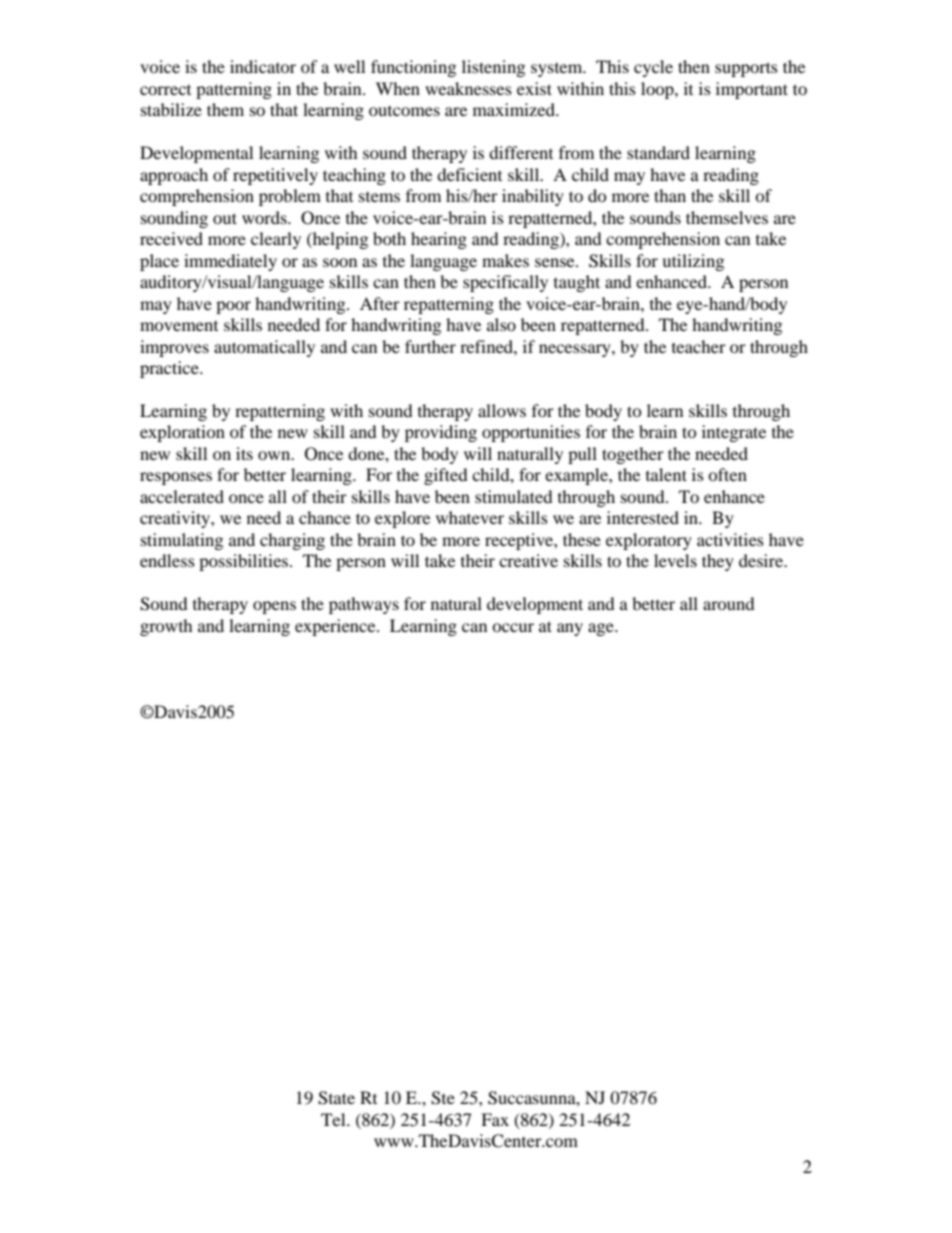 This image has width=952, height=1233. Describe the element at coordinates (513, 627) in the image. I see `occur` at that location.
